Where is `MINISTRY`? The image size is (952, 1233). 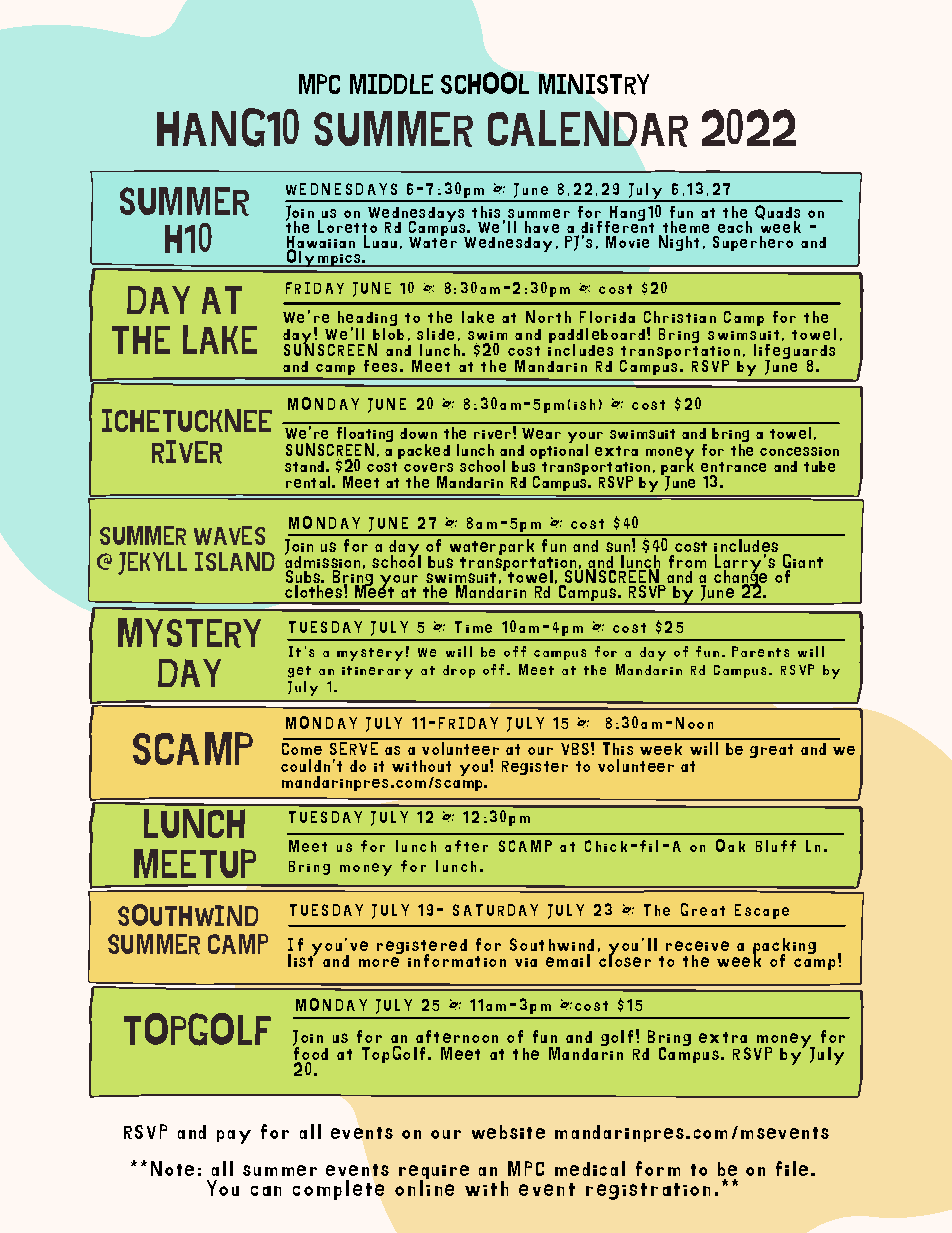
MINISTRY is located at coordinates (594, 84).
